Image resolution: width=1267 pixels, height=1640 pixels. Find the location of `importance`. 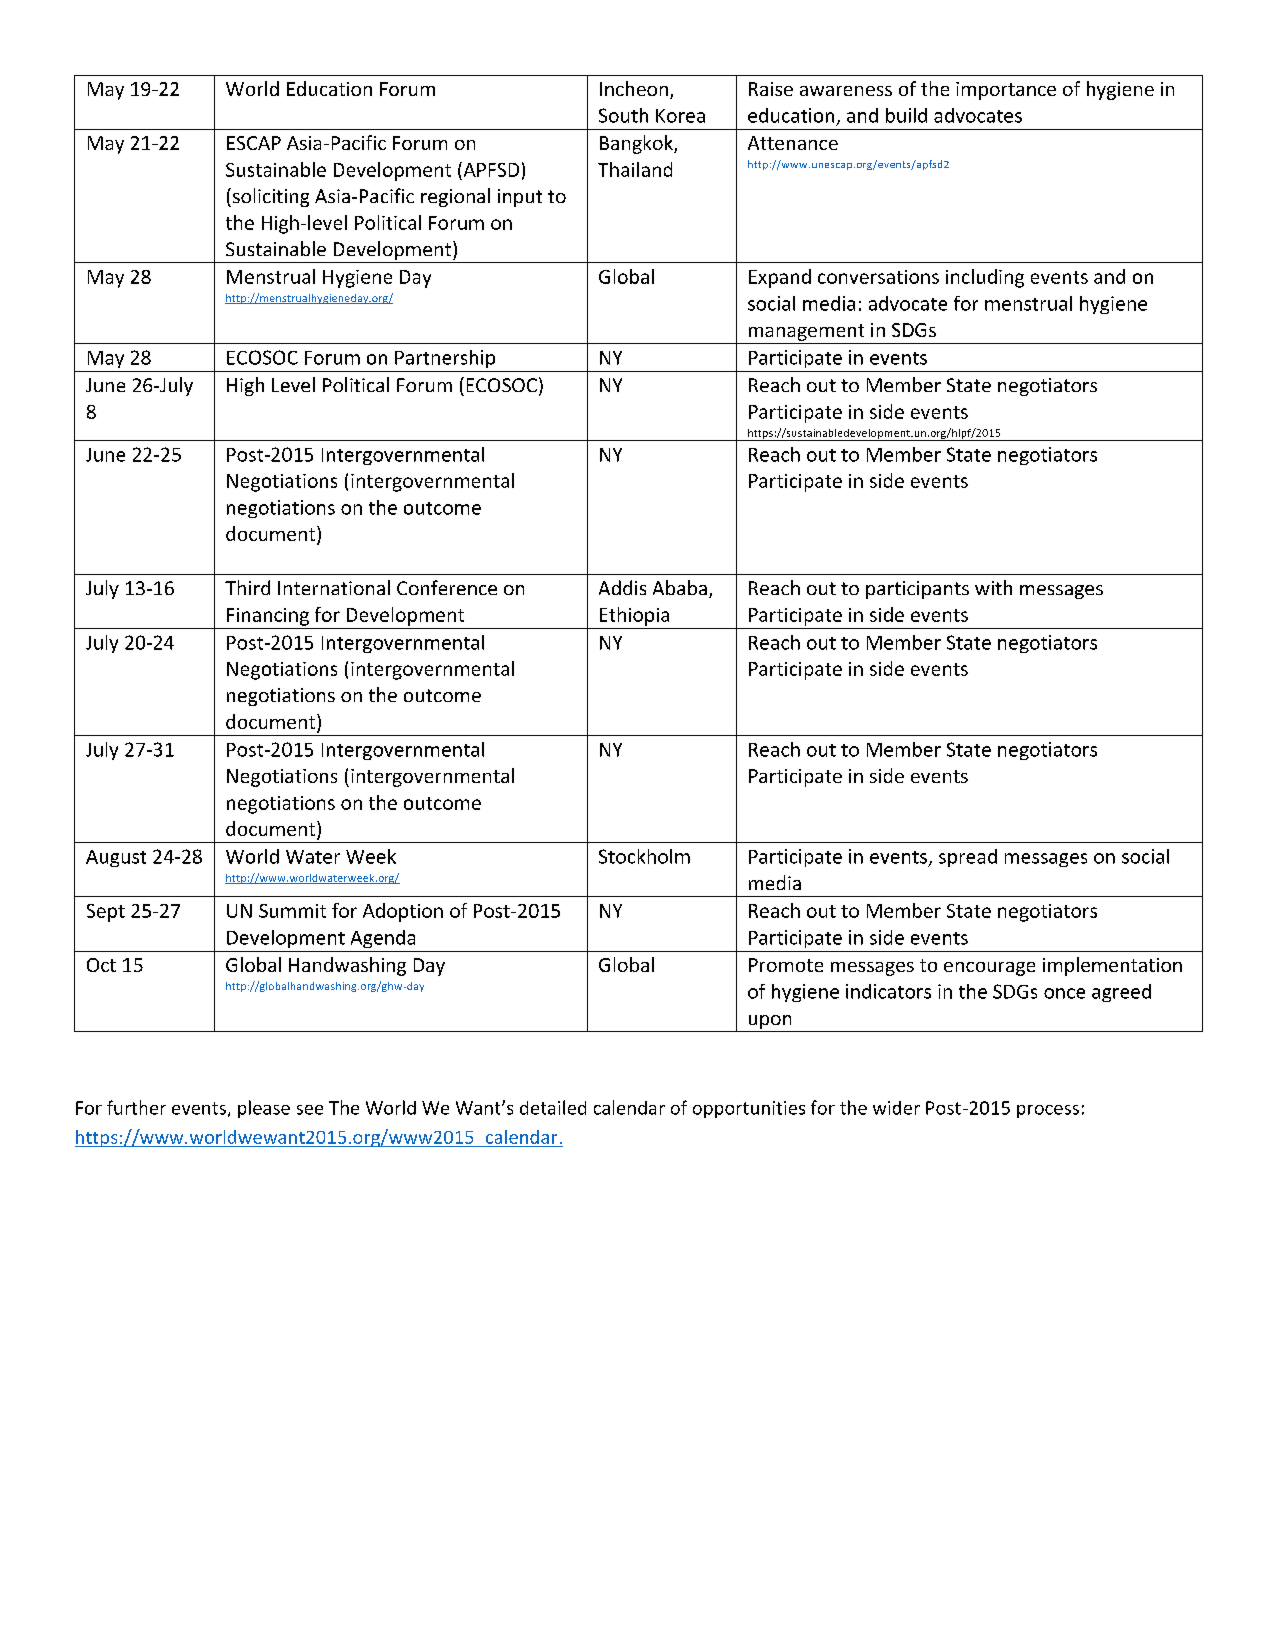

importance is located at coordinates (1006, 91).
